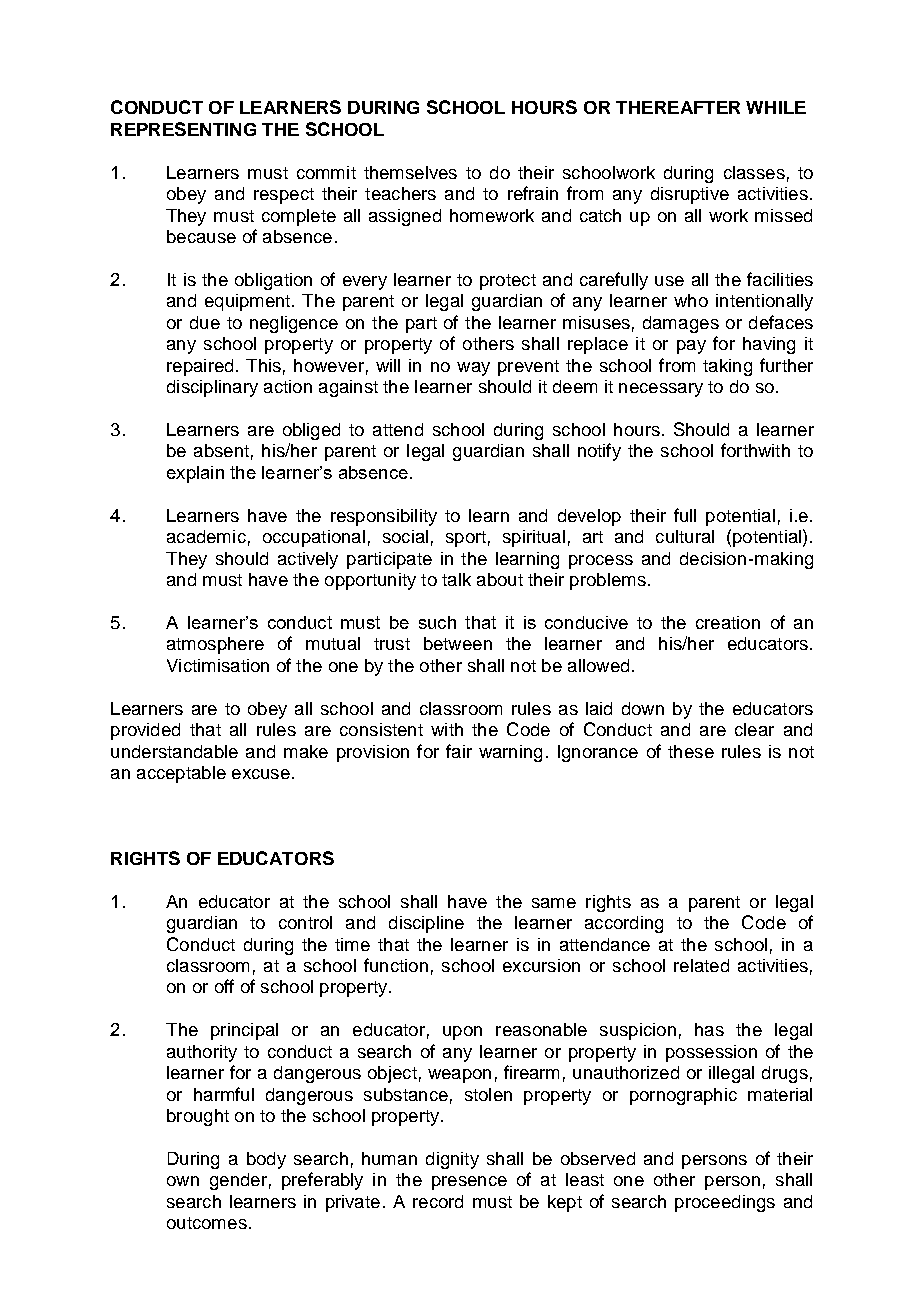  Describe the element at coordinates (410, 172) in the screenshot. I see `themselves` at that location.
